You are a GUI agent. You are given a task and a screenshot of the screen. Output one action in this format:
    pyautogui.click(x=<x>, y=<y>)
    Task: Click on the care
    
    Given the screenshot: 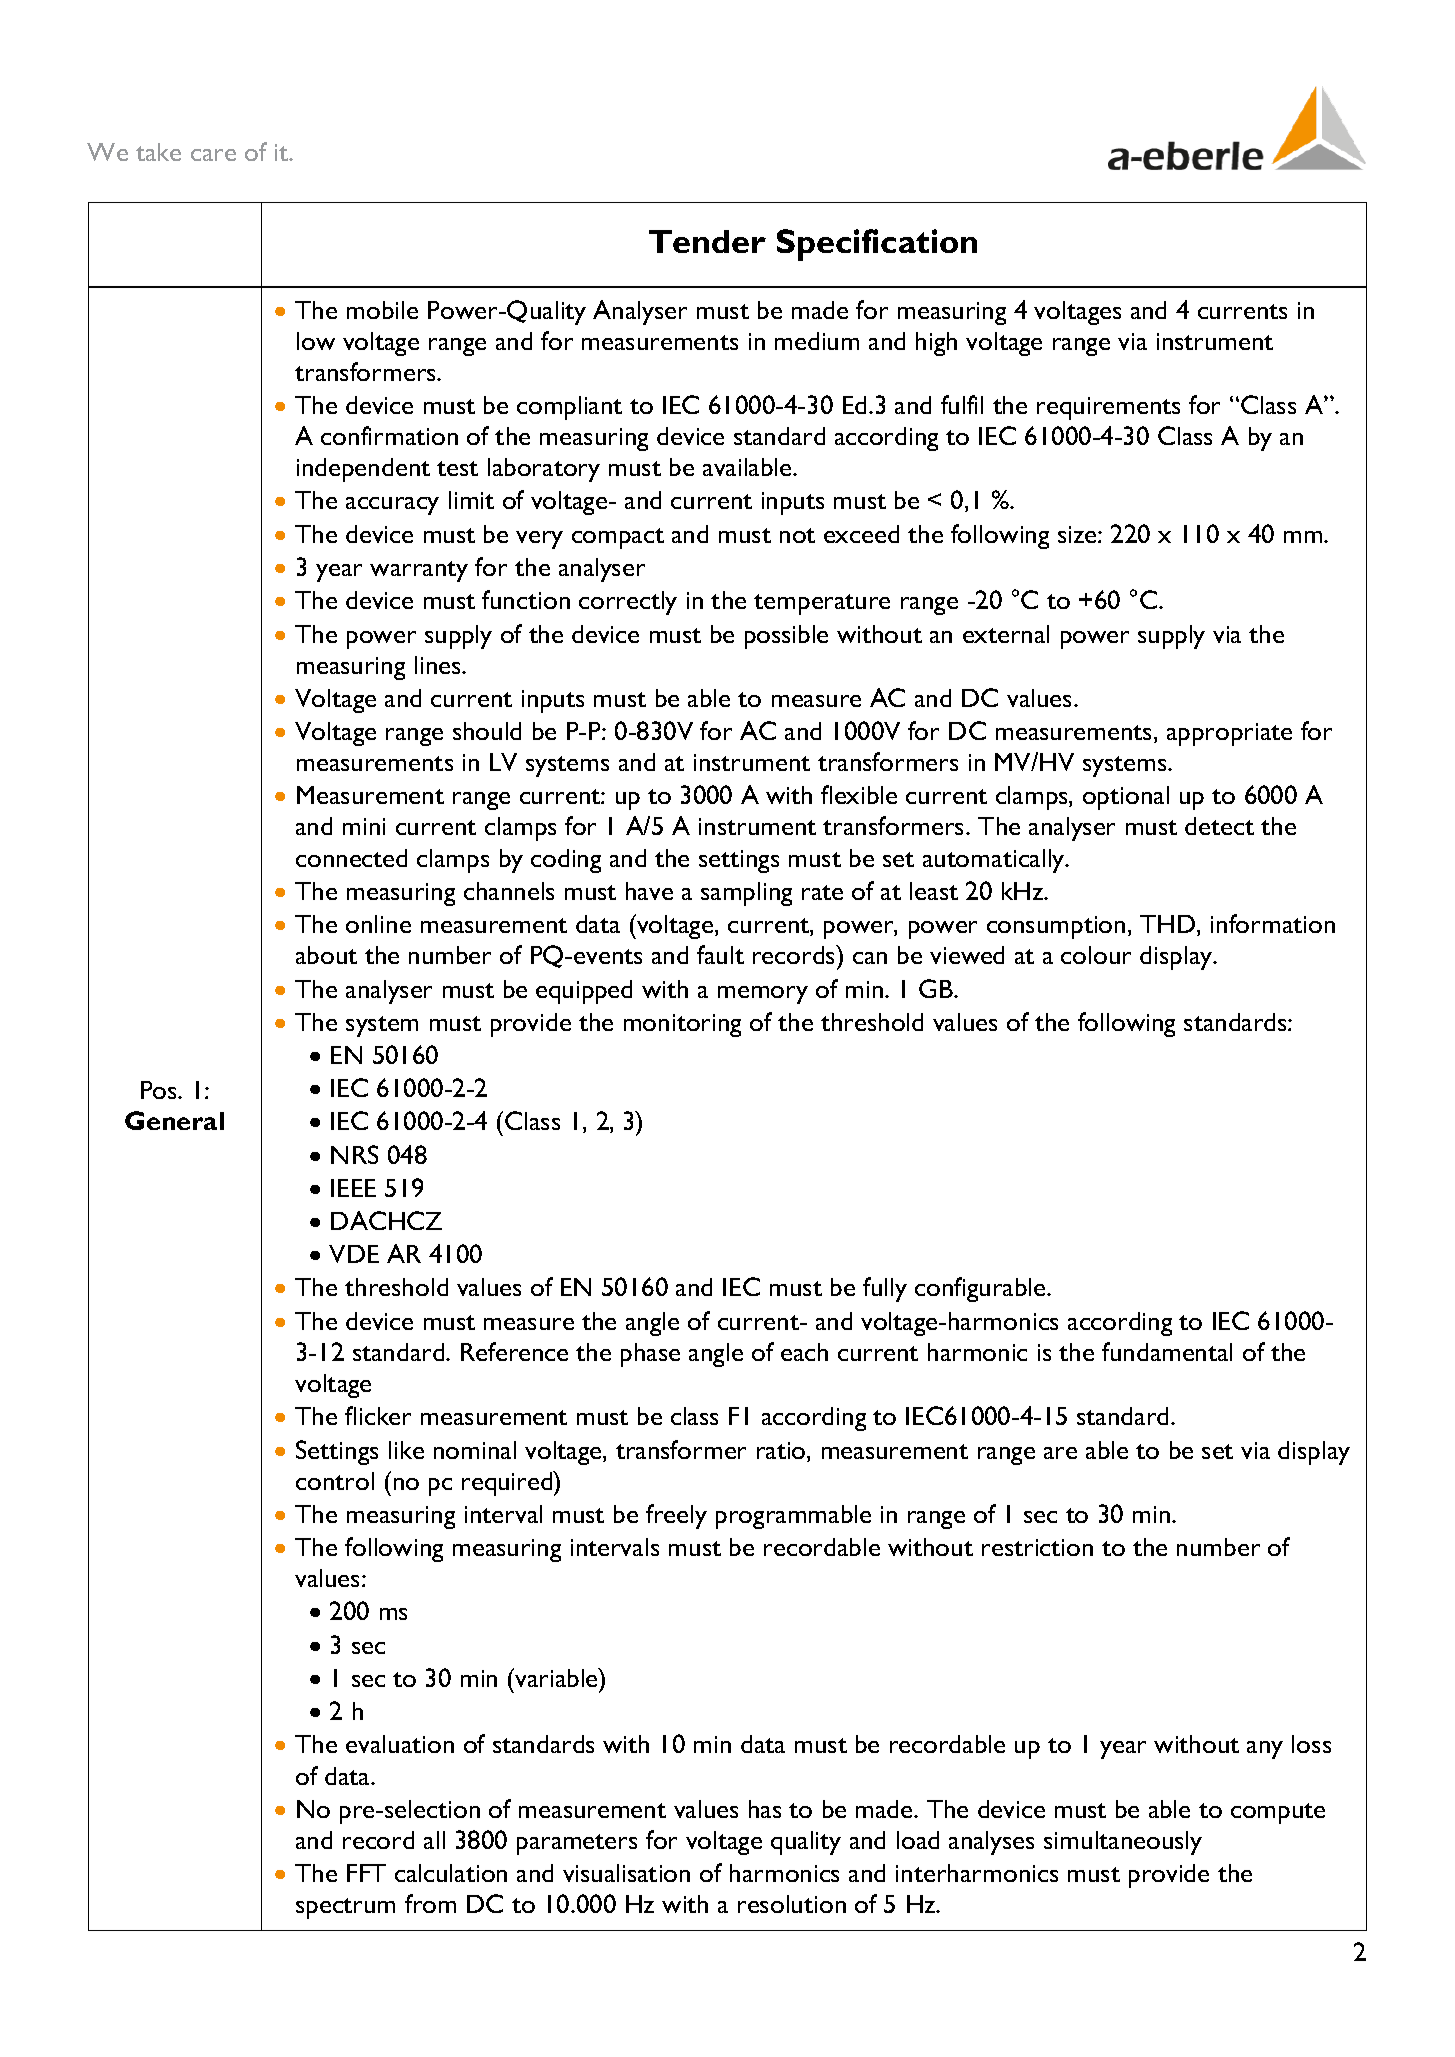 What is the action you would take?
    pyautogui.click(x=213, y=155)
